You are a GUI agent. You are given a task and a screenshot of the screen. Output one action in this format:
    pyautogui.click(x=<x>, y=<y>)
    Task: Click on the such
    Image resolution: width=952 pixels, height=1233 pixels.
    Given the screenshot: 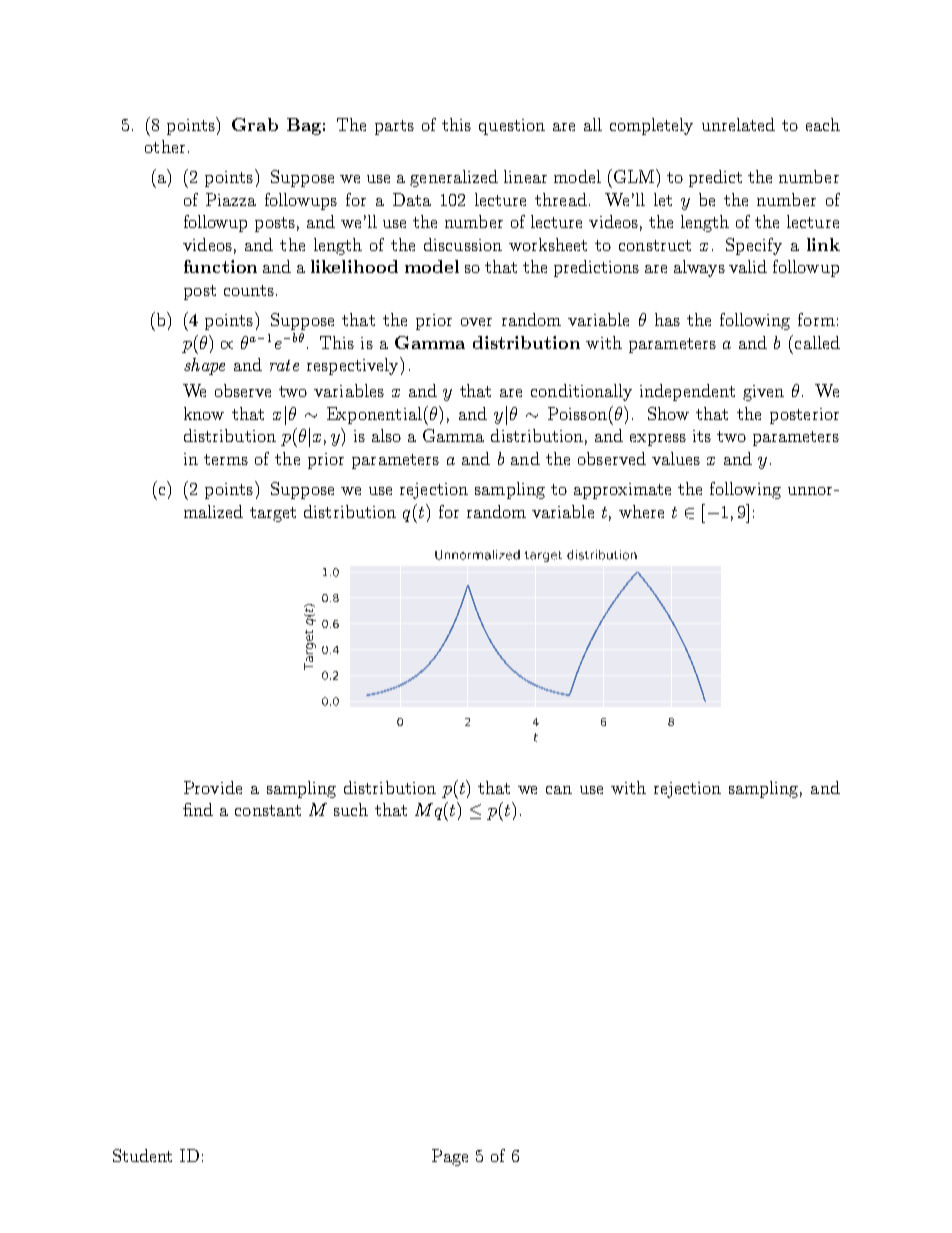 What is the action you would take?
    pyautogui.click(x=351, y=809)
